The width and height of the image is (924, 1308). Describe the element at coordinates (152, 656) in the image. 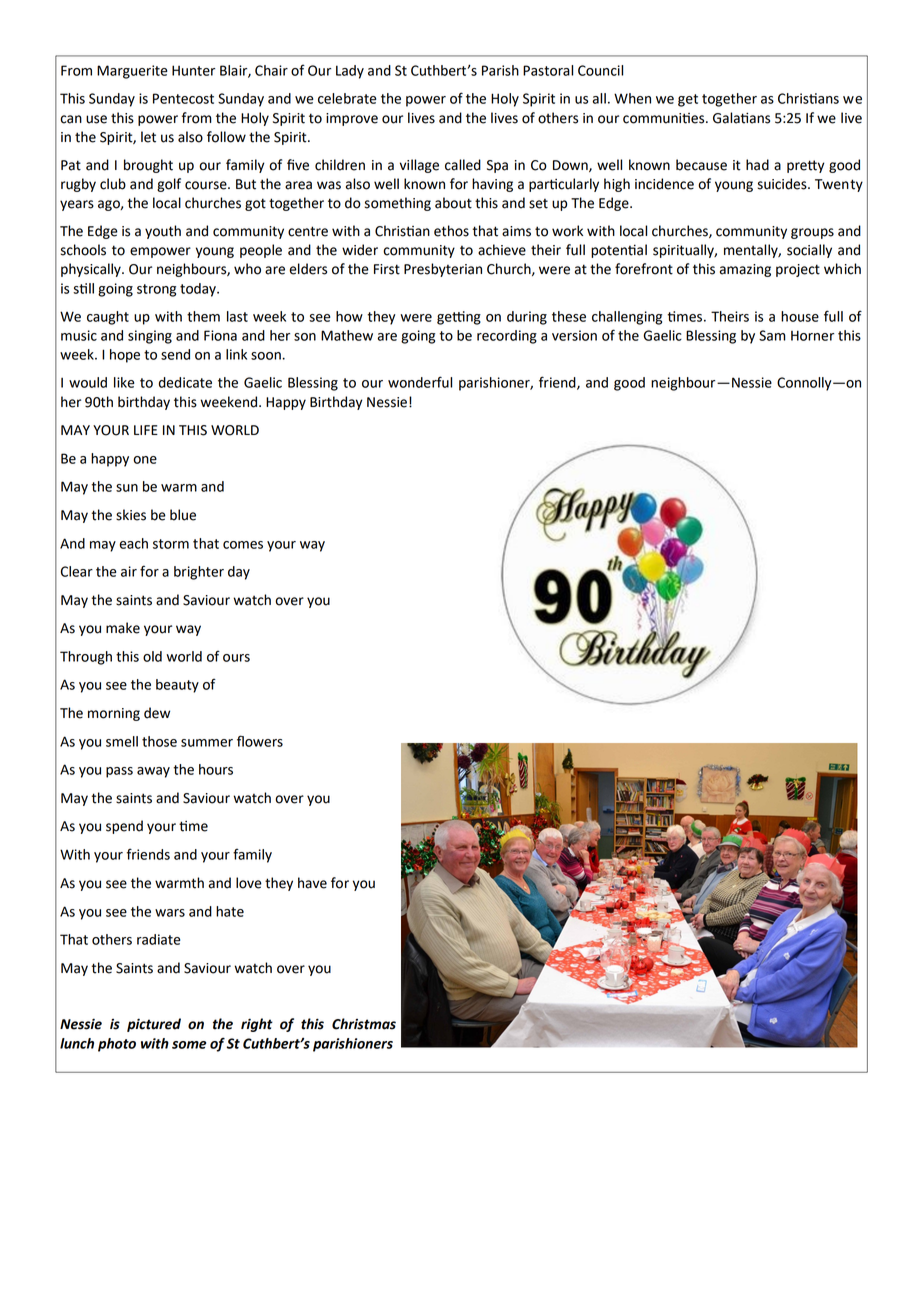

I see `old` at that location.
